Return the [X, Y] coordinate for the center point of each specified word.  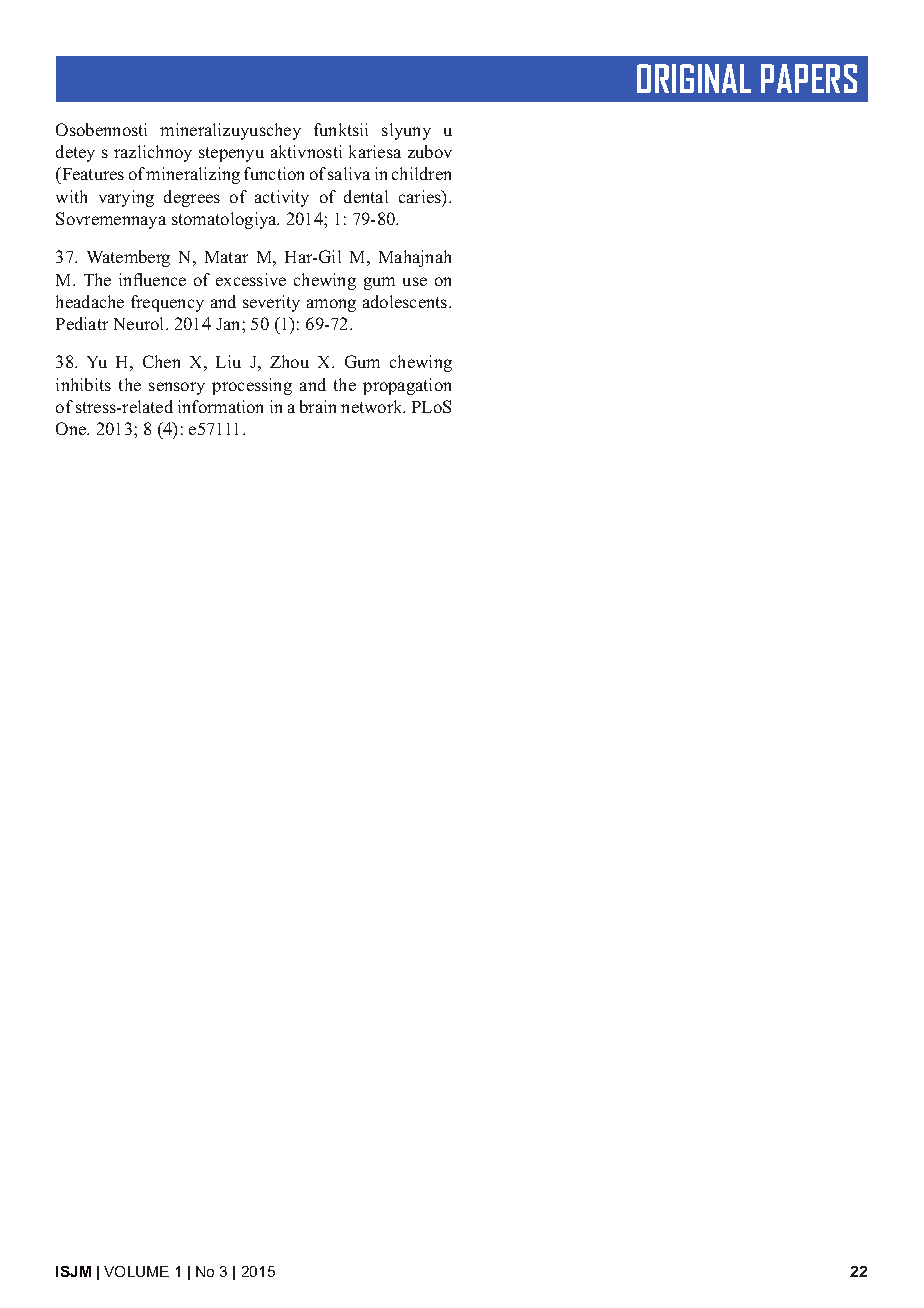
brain [318, 406]
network [373, 406]
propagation [407, 386]
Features [92, 175]
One [72, 428]
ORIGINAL [694, 78]
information [220, 406]
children [421, 173]
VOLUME [136, 1271]
